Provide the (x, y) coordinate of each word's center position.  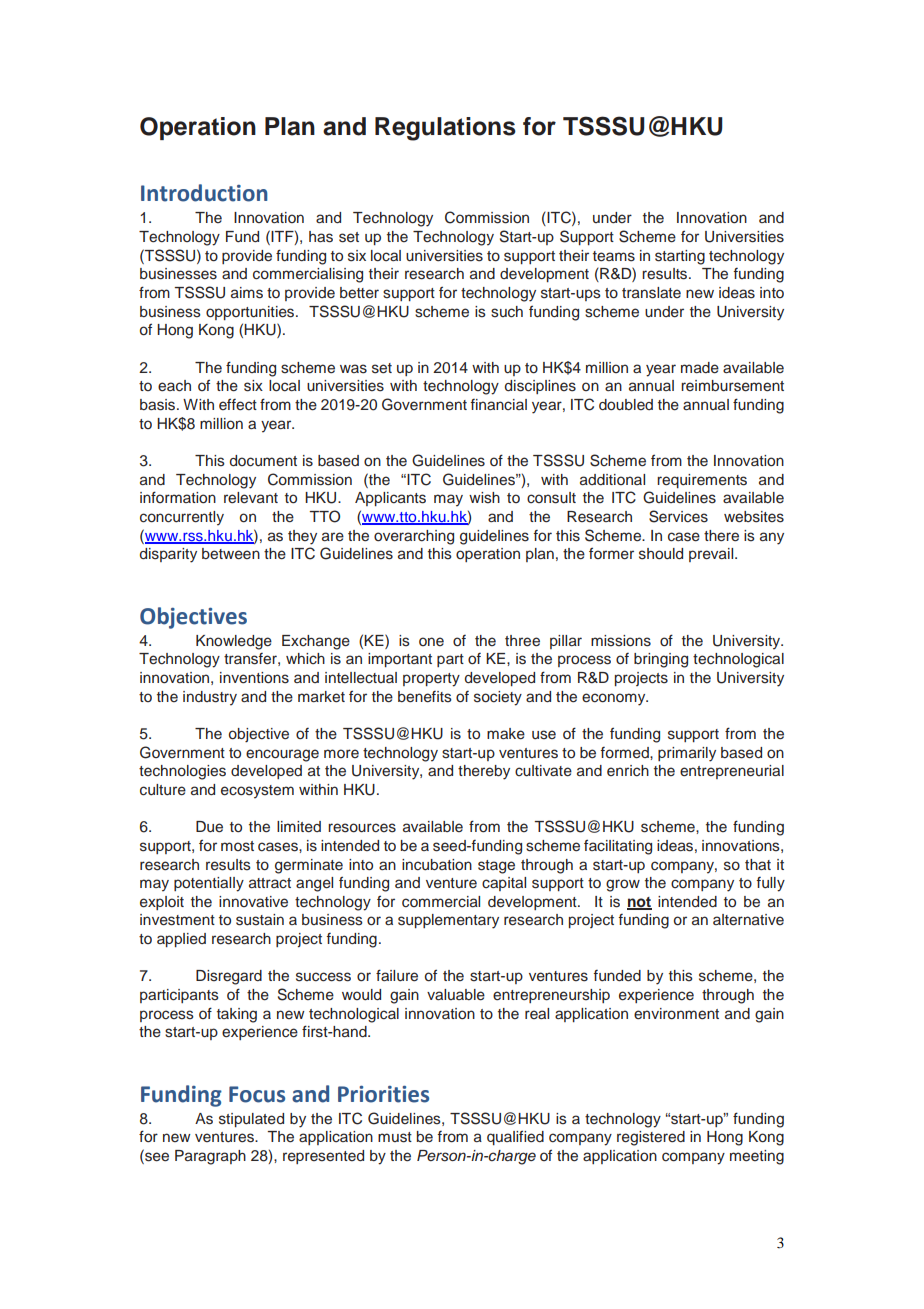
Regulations (445, 129)
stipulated (251, 1120)
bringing (661, 660)
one (431, 641)
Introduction (204, 193)
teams (614, 256)
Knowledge (234, 642)
